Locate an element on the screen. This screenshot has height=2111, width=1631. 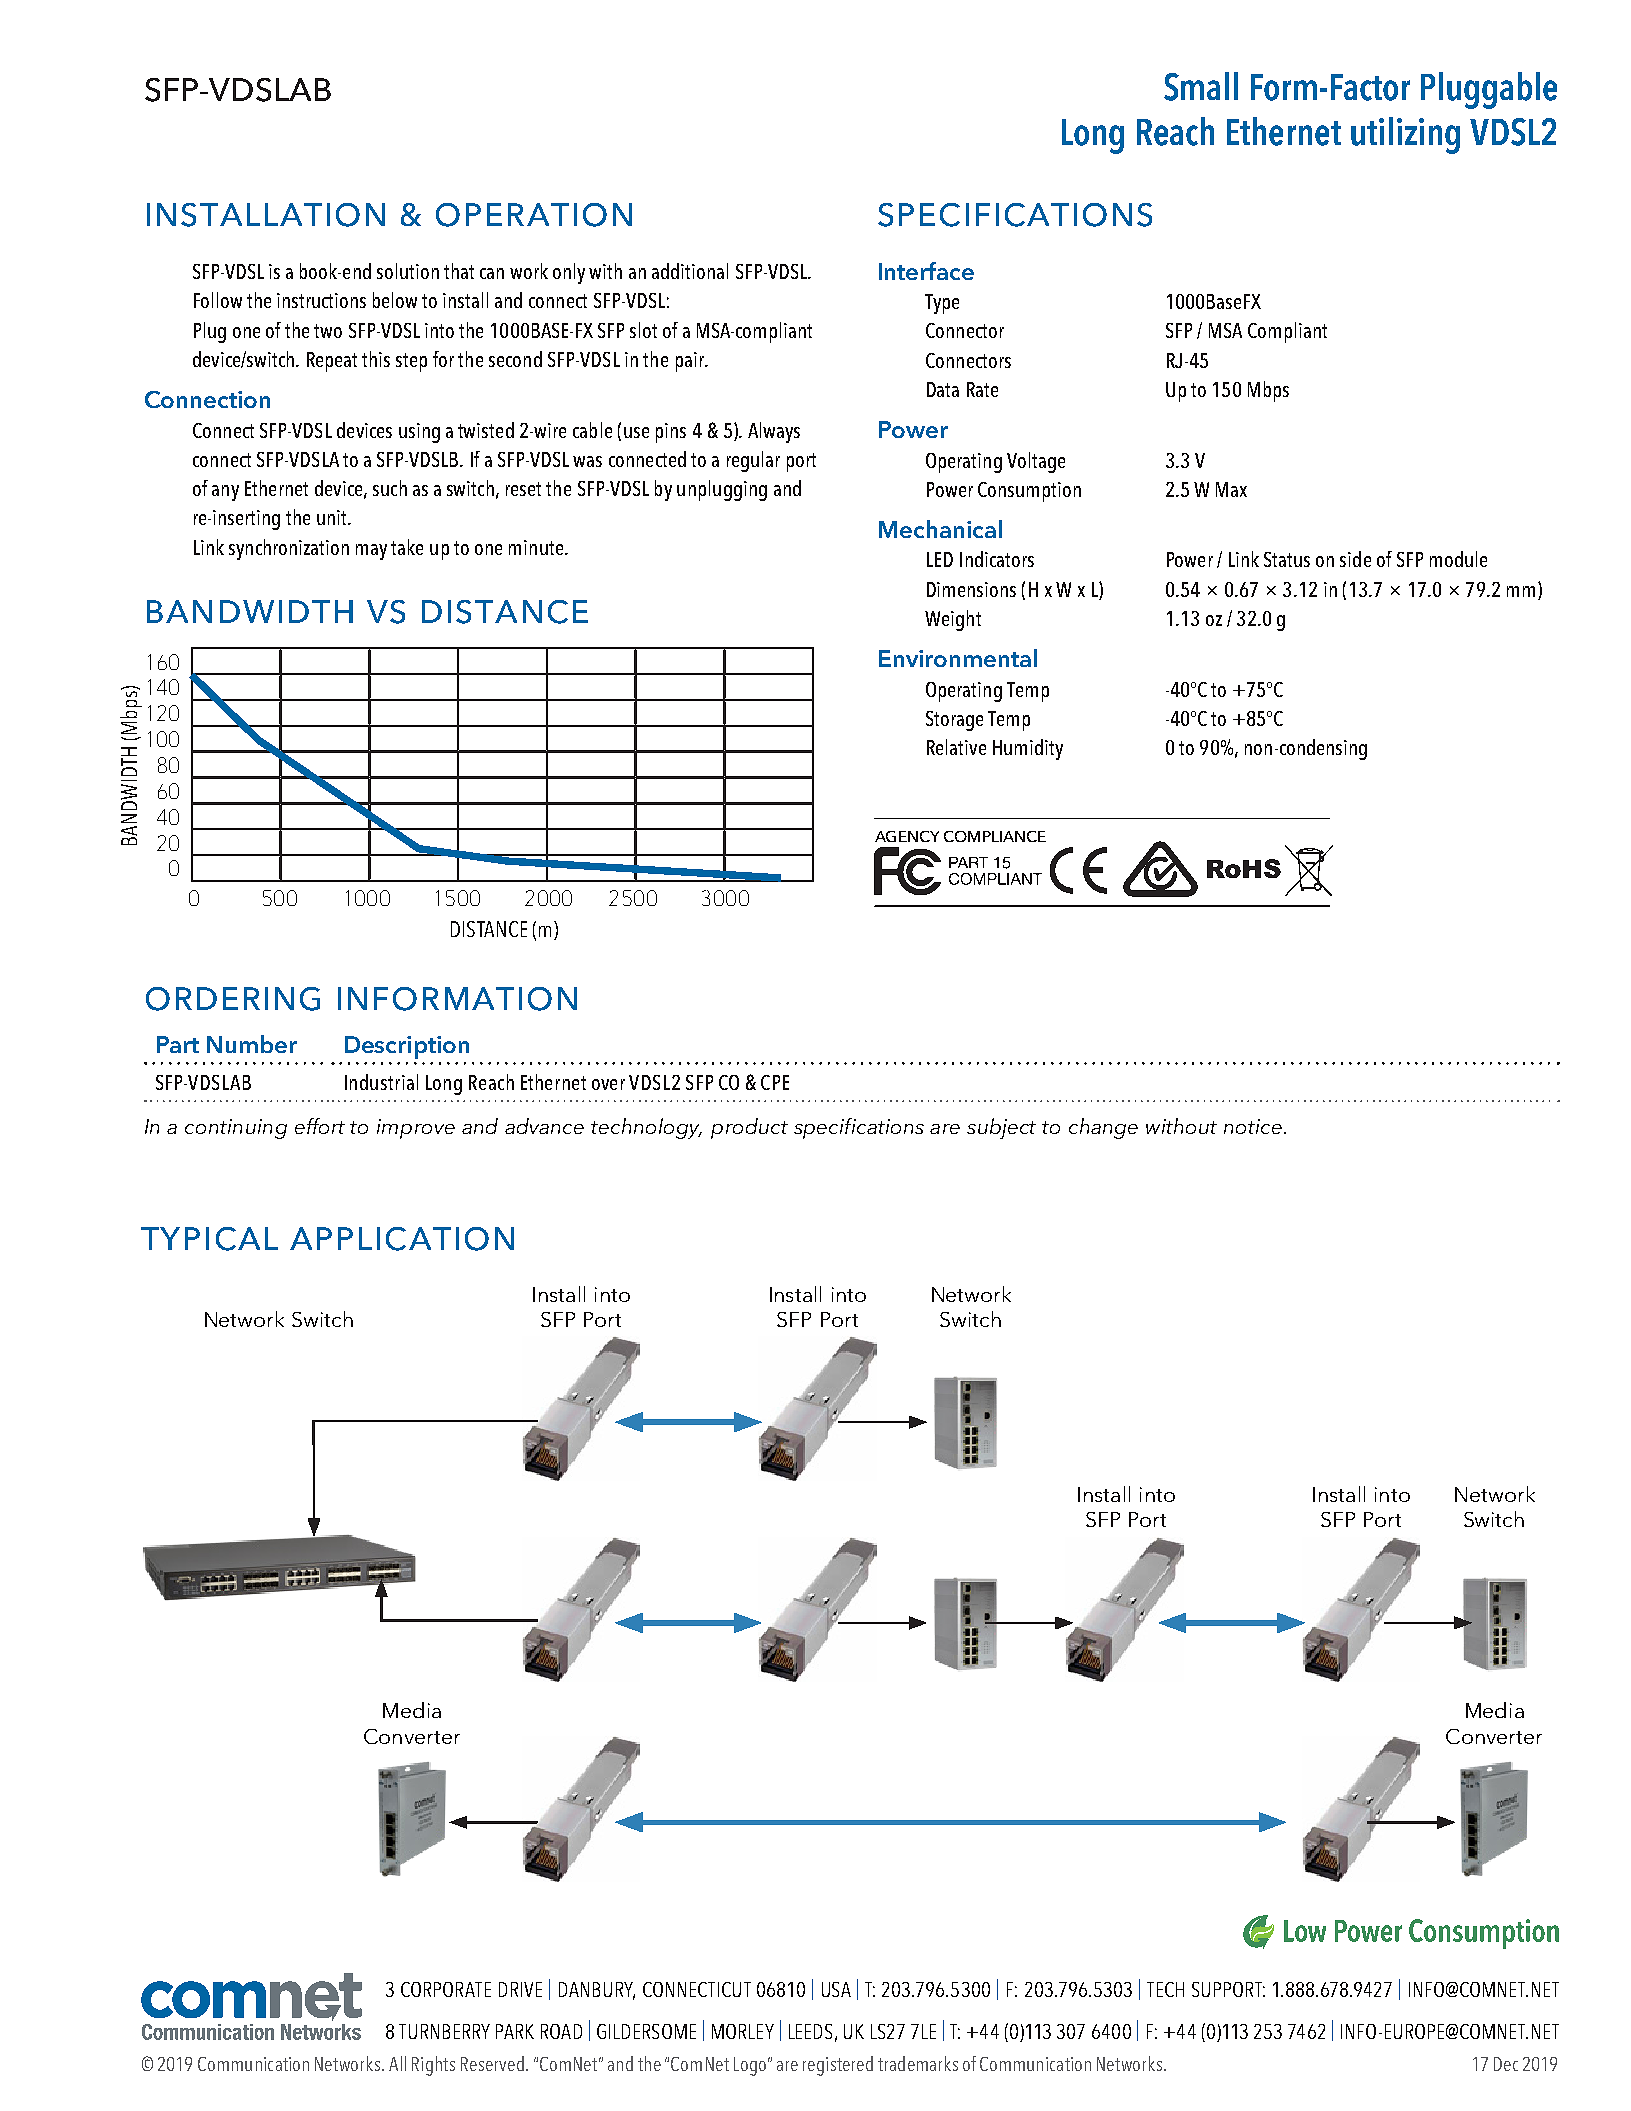
solution is located at coordinates (408, 271).
